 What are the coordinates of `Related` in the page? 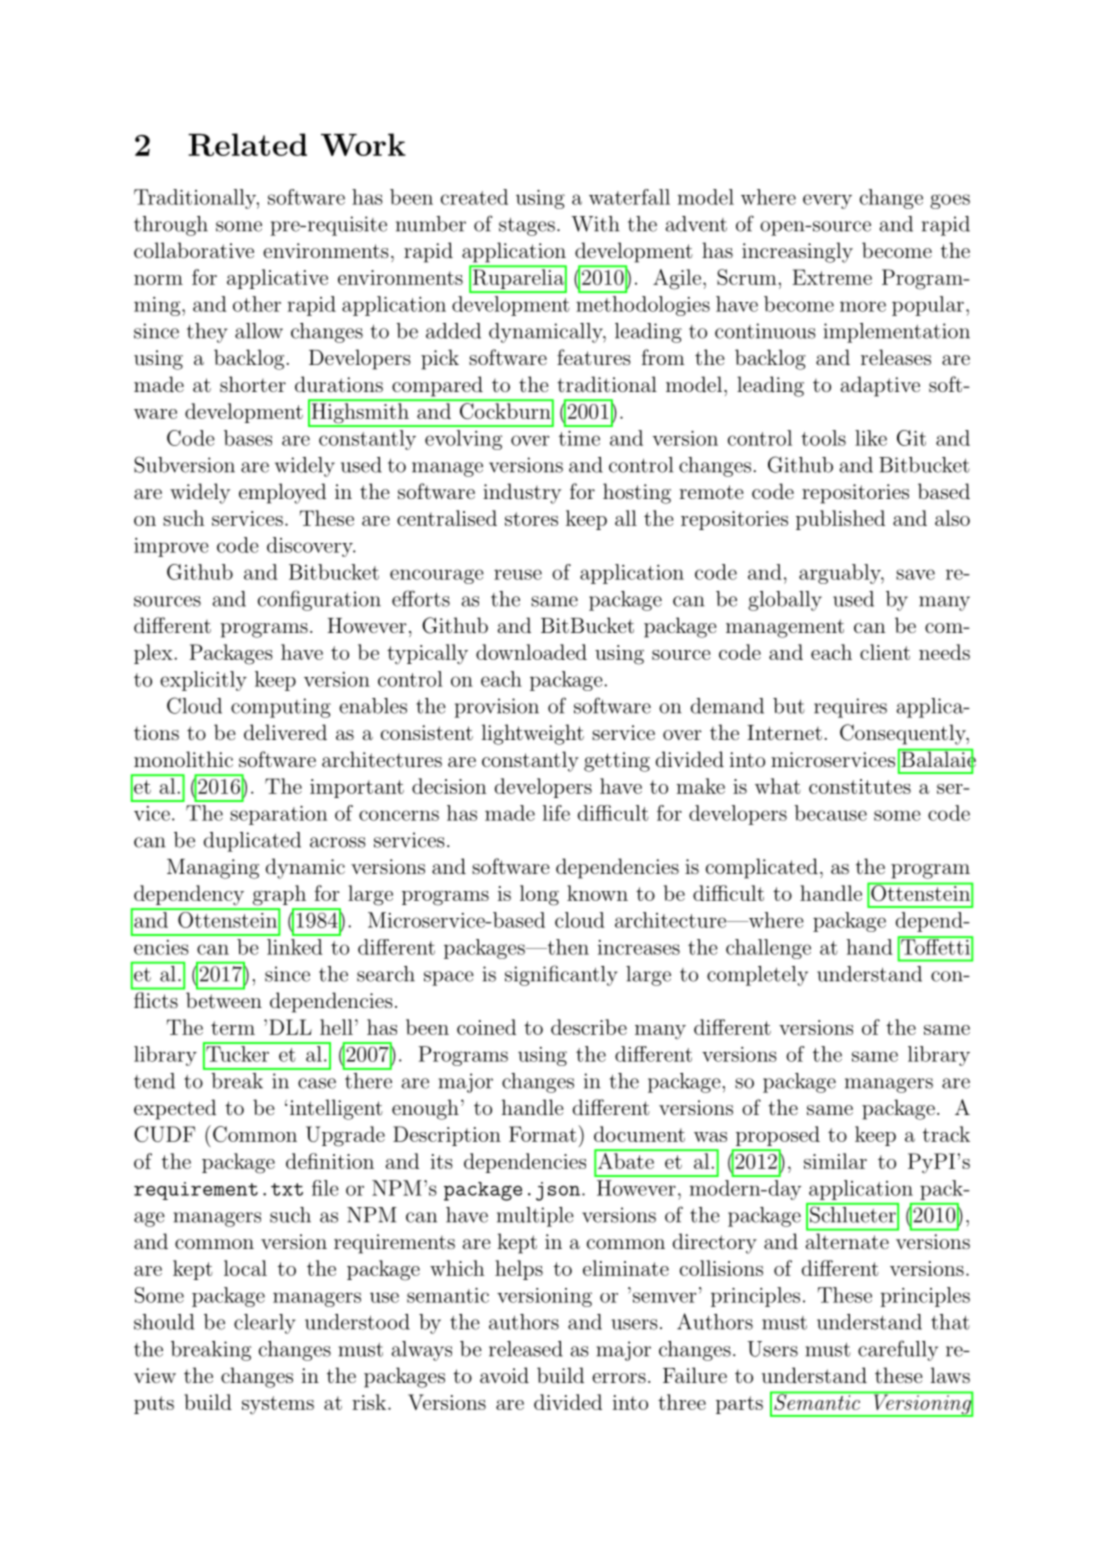 It's located at (247, 144).
